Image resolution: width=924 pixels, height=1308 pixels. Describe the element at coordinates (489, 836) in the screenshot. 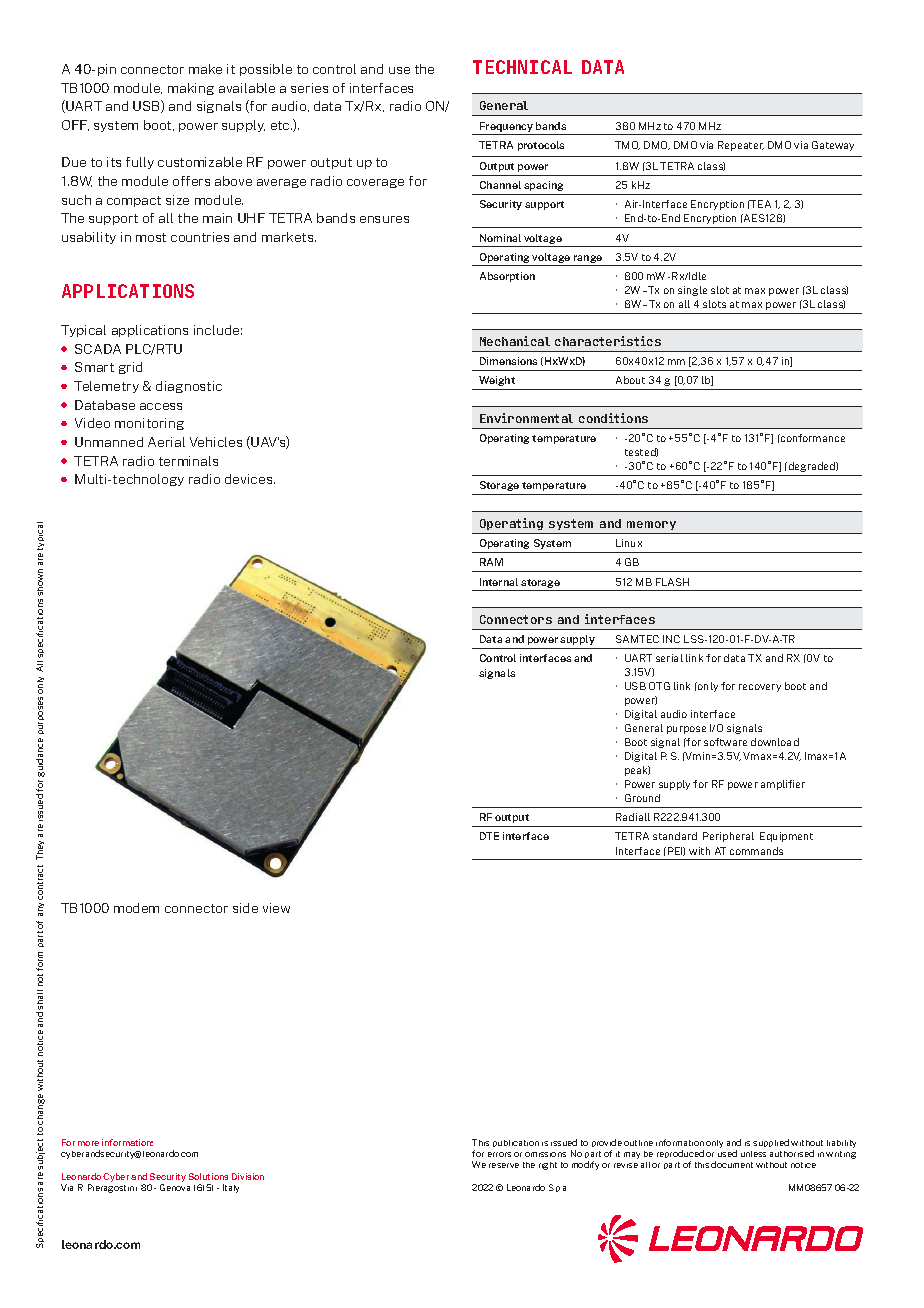

I see `DTE` at that location.
